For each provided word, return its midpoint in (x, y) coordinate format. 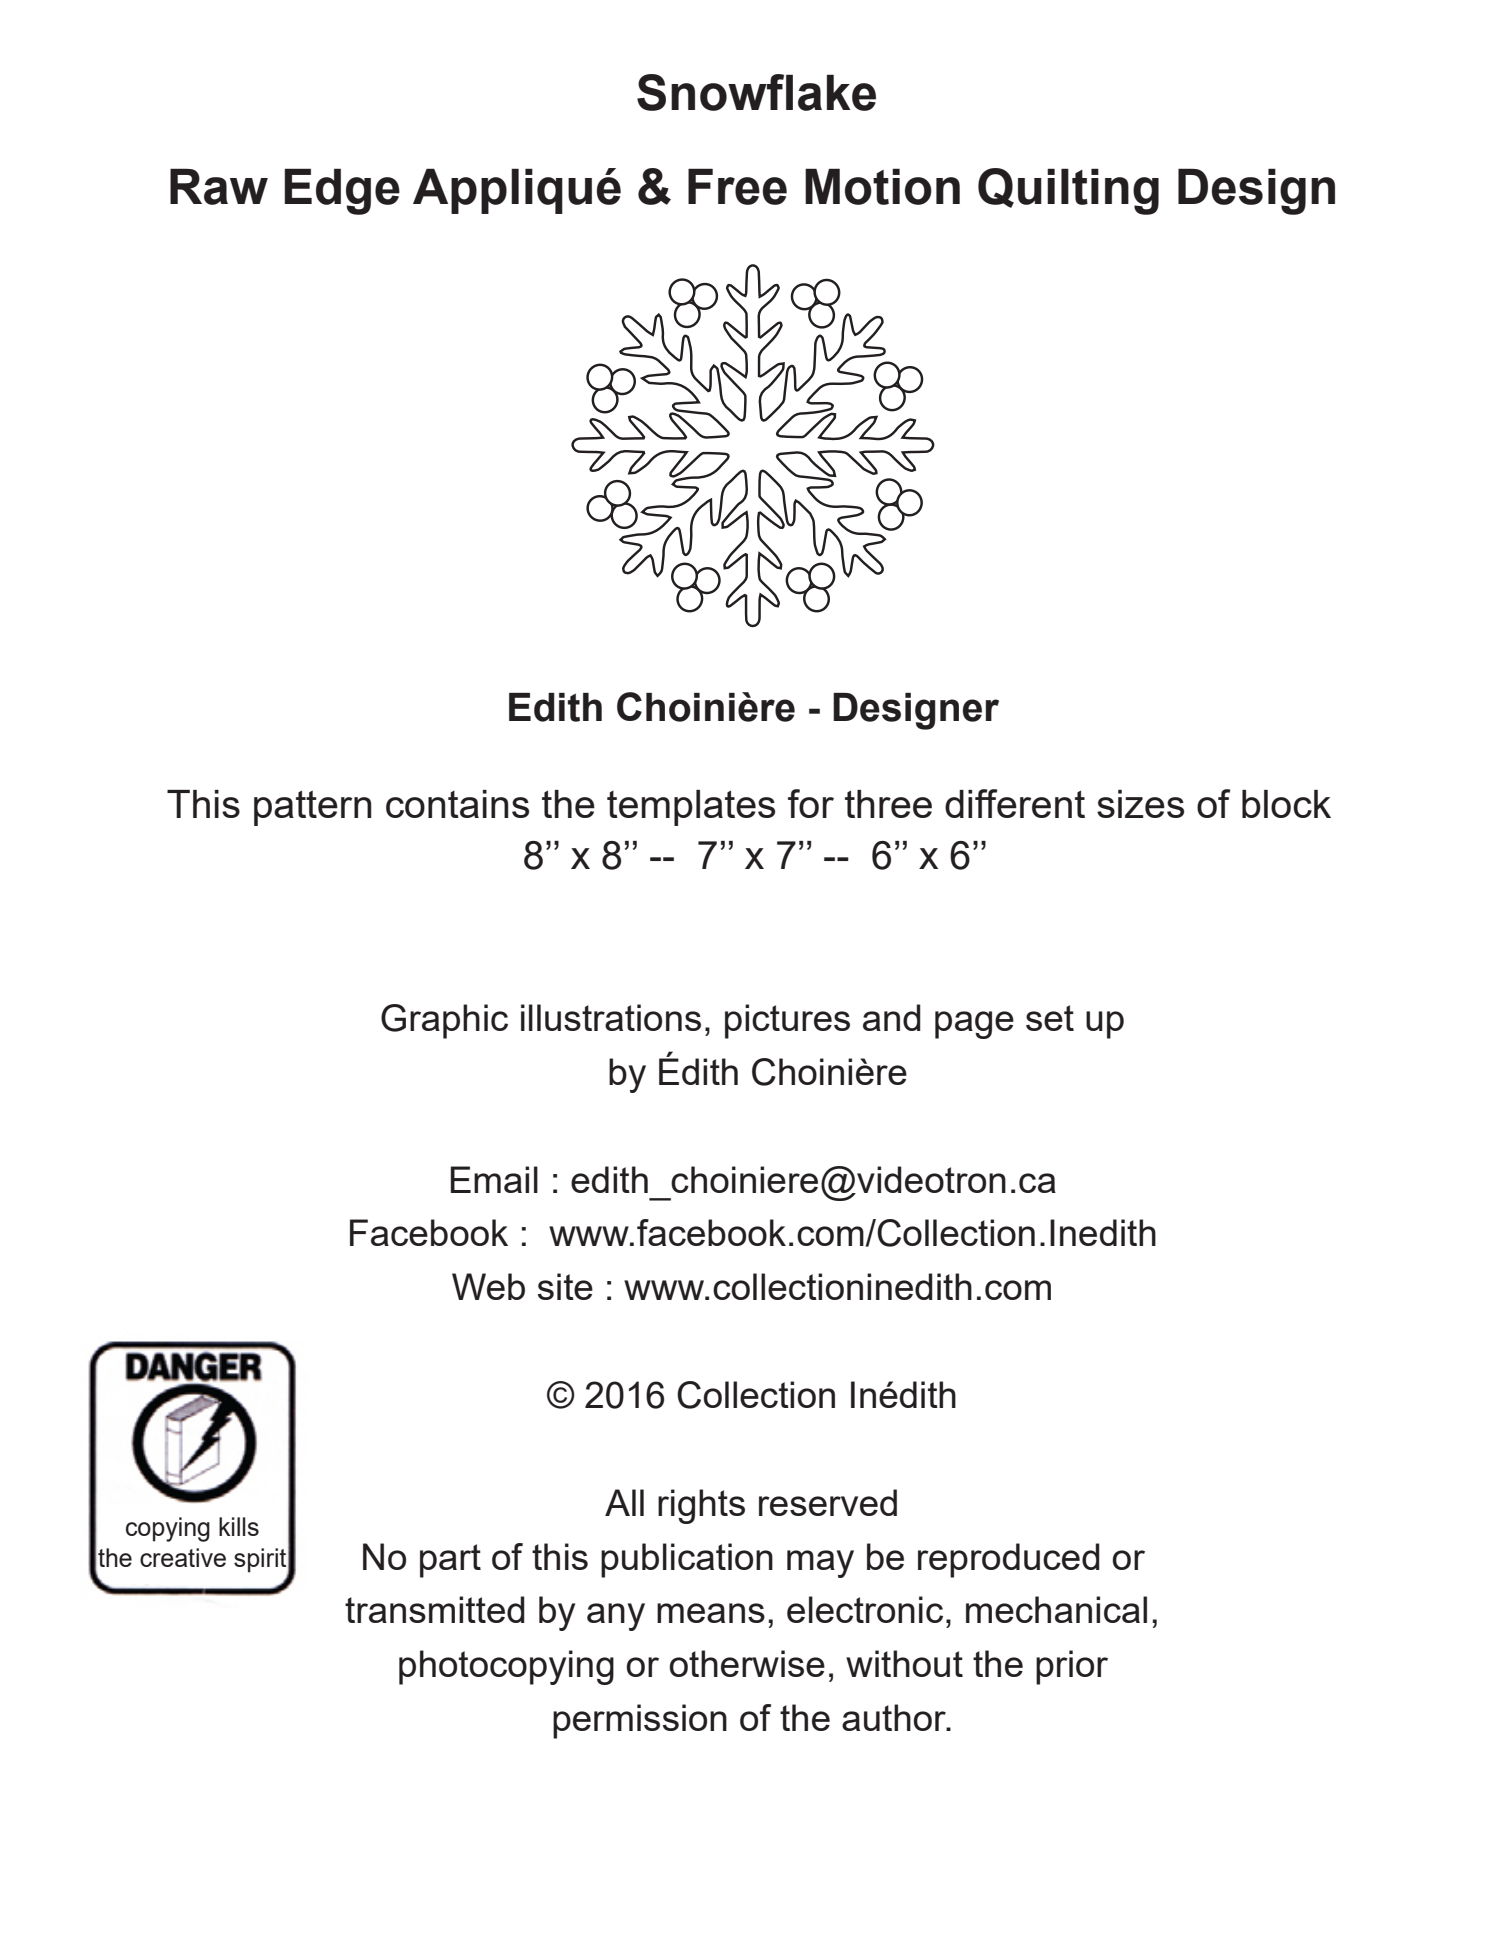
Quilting (1068, 191)
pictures (787, 1021)
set (1050, 1018)
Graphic (444, 1021)
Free (737, 186)
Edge (342, 191)
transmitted (435, 1609)
